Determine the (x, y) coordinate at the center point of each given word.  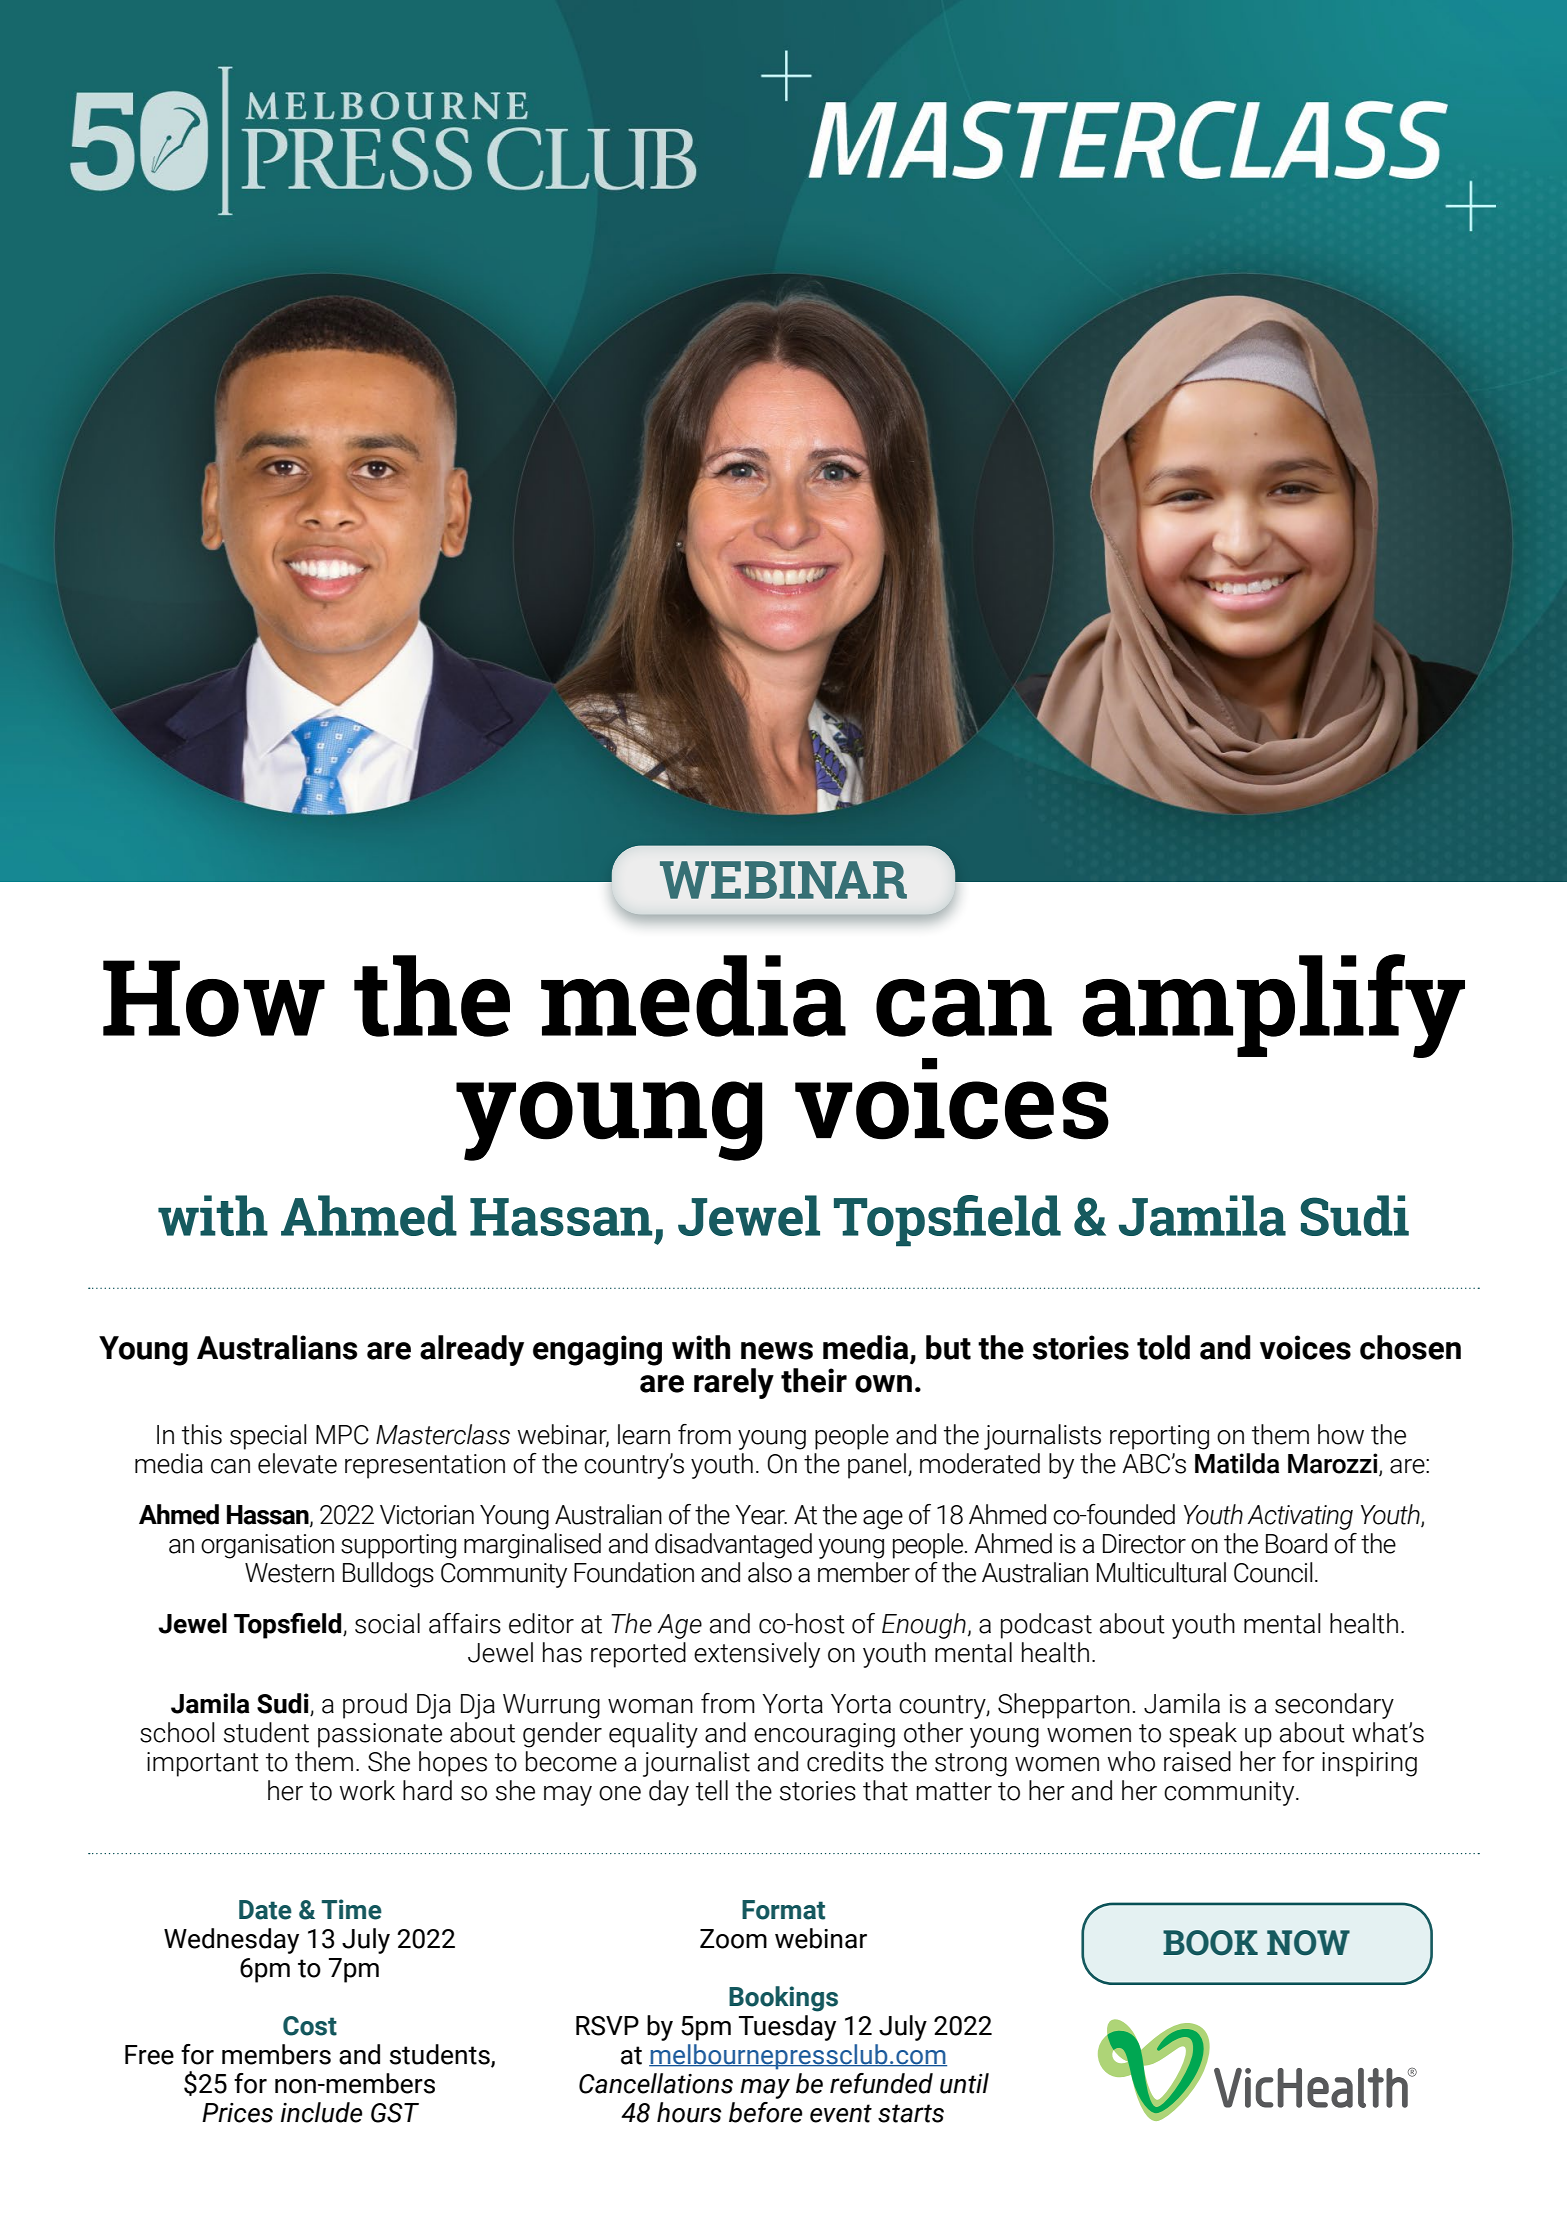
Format (783, 1910)
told (1163, 1347)
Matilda (1237, 1463)
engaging (597, 1350)
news (777, 1351)
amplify (1273, 1006)
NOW (1308, 1942)
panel (877, 1466)
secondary (1334, 1706)
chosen (1410, 1347)
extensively (757, 1655)
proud (375, 1706)
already (472, 1350)
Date (265, 1910)
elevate (297, 1463)
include (321, 2112)
